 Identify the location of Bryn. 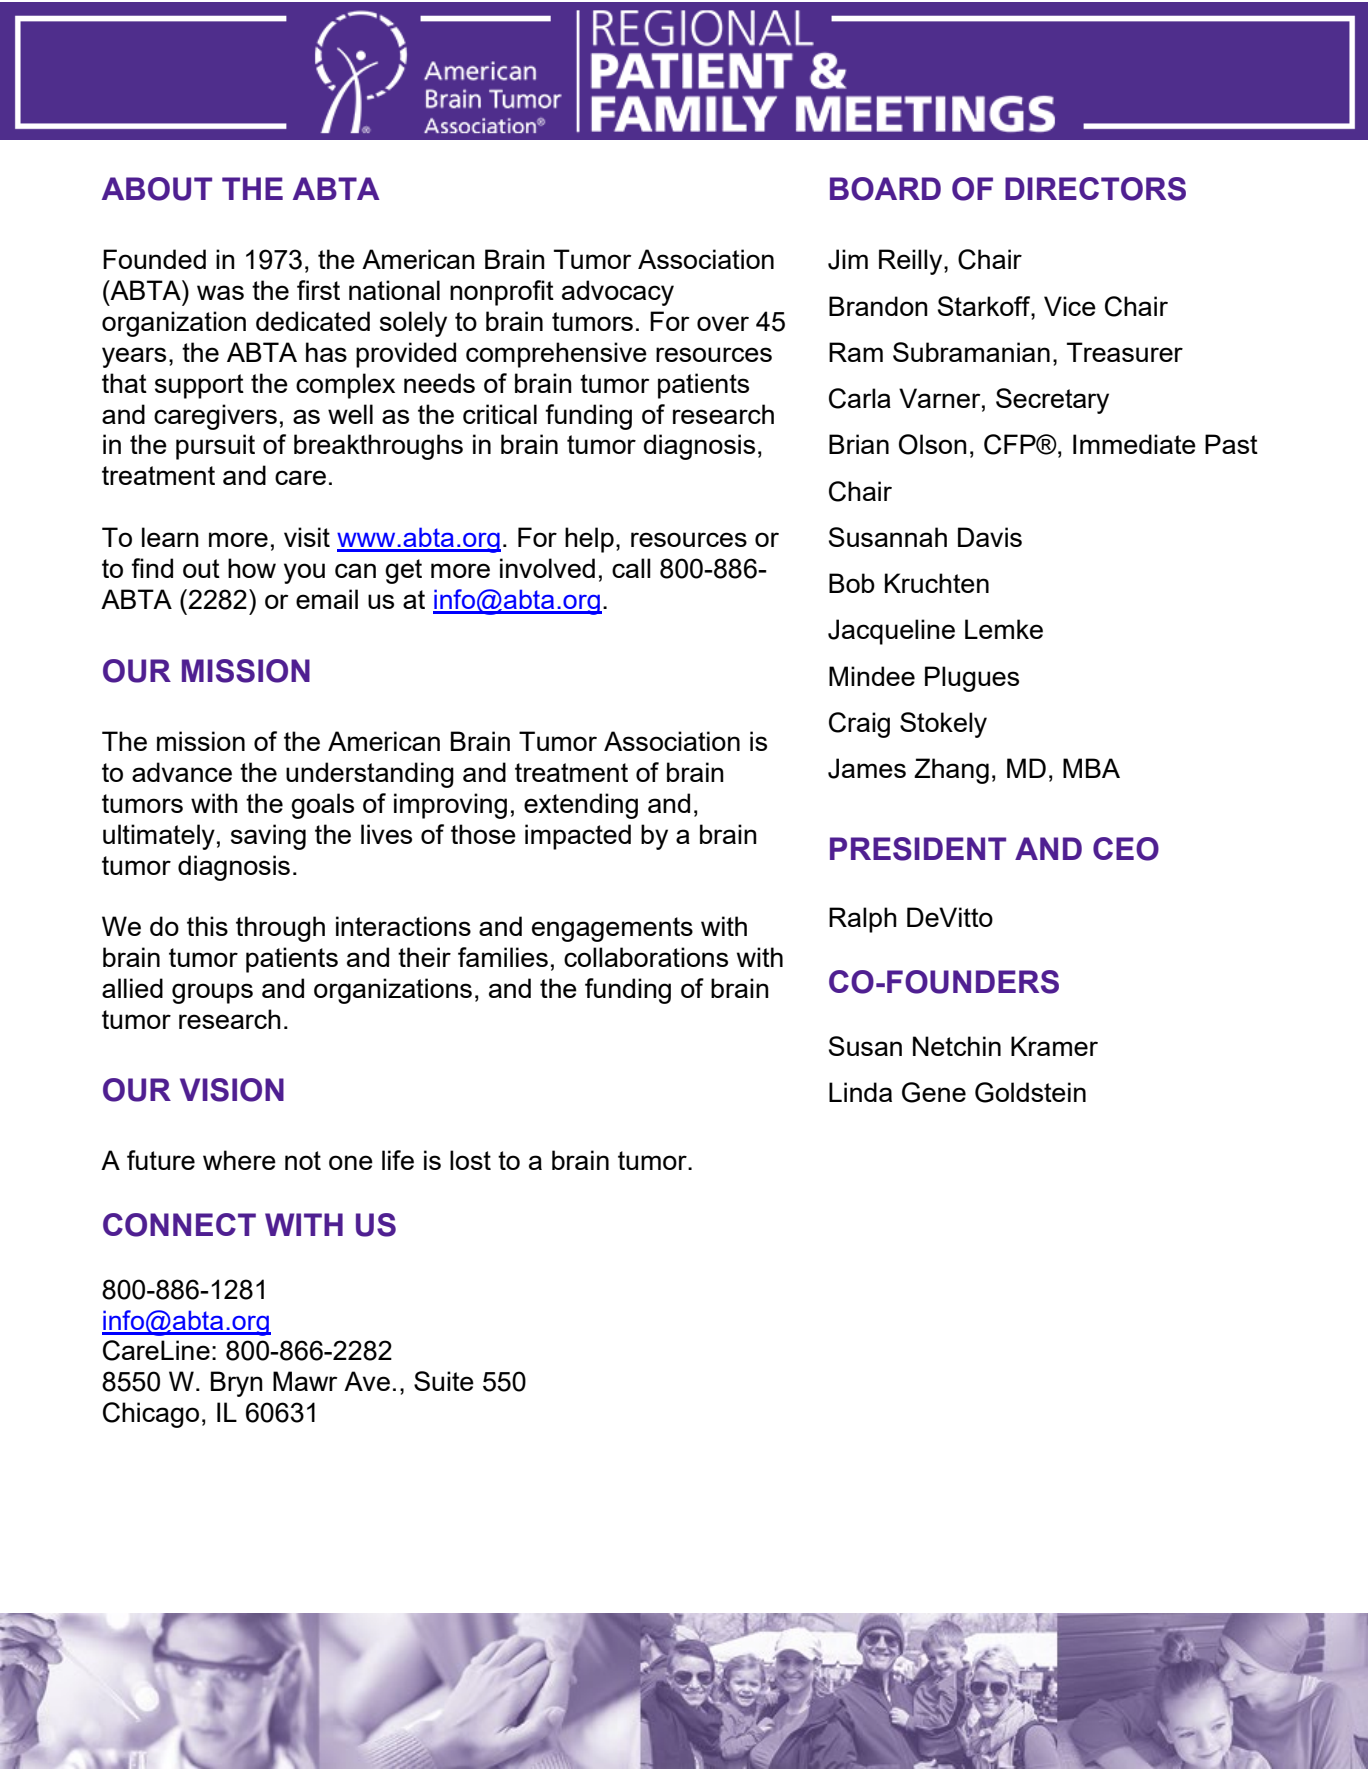
(237, 1384).
